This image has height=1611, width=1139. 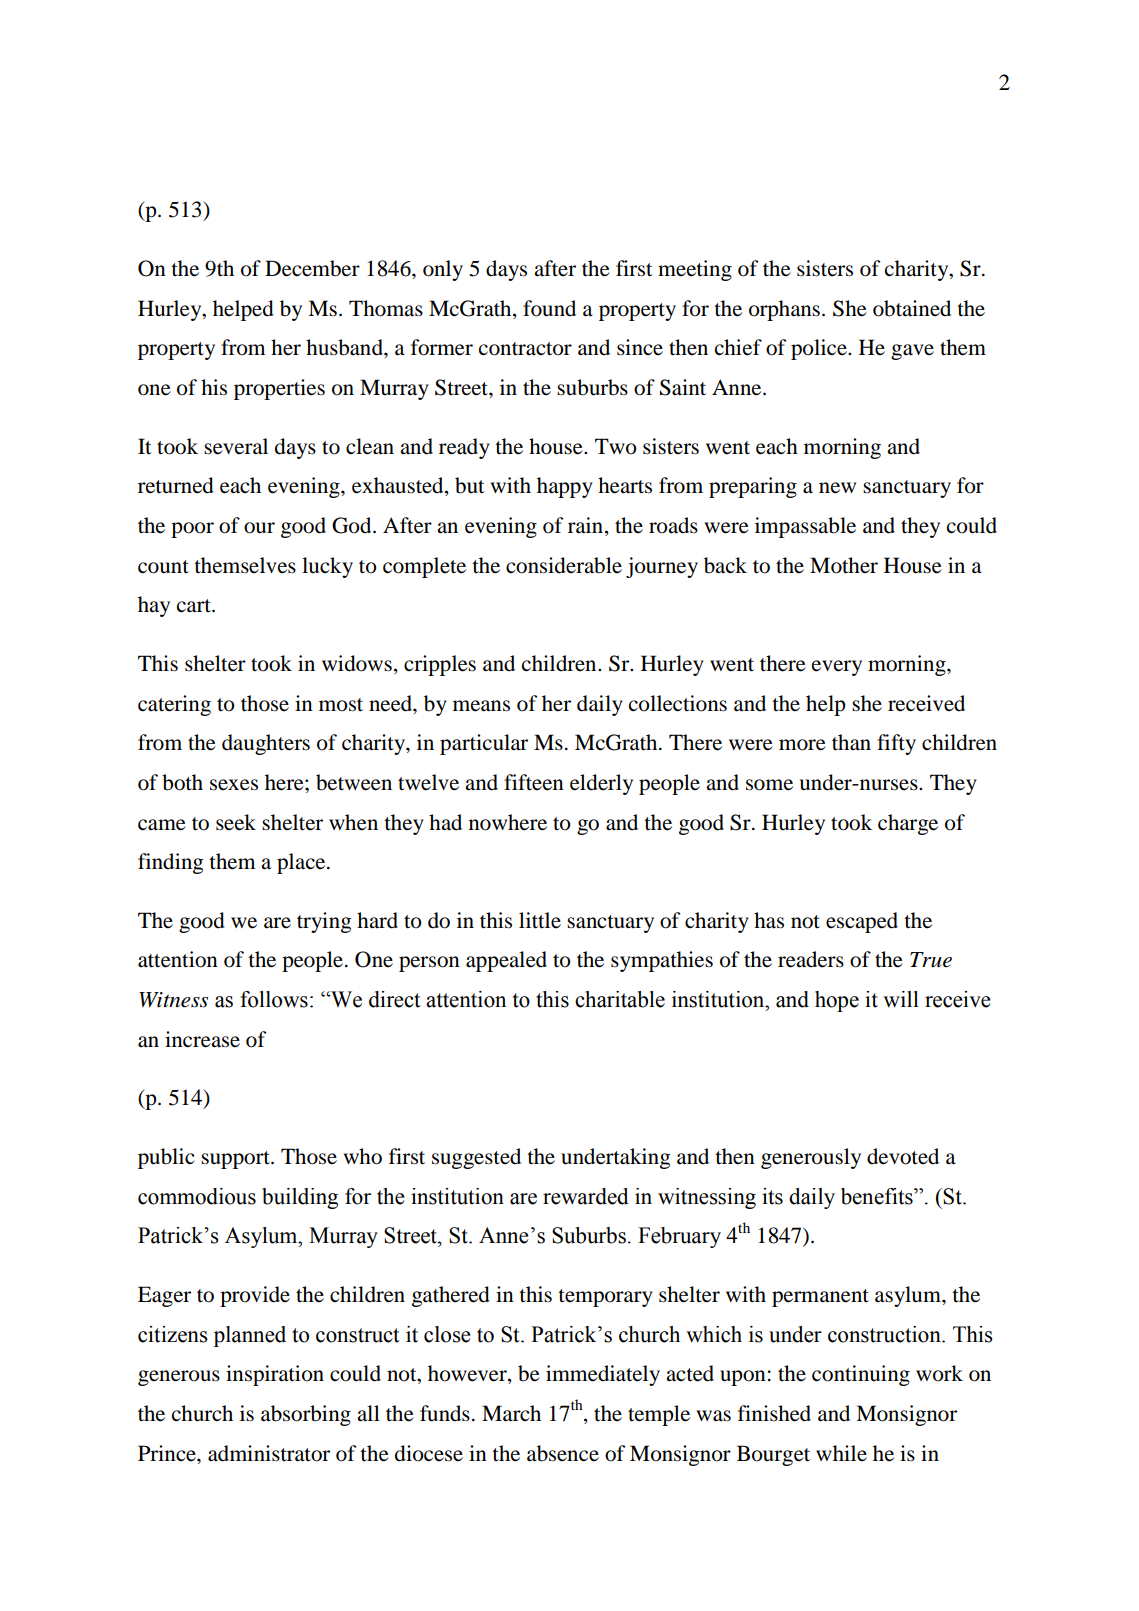 I want to click on seek, so click(x=236, y=822).
